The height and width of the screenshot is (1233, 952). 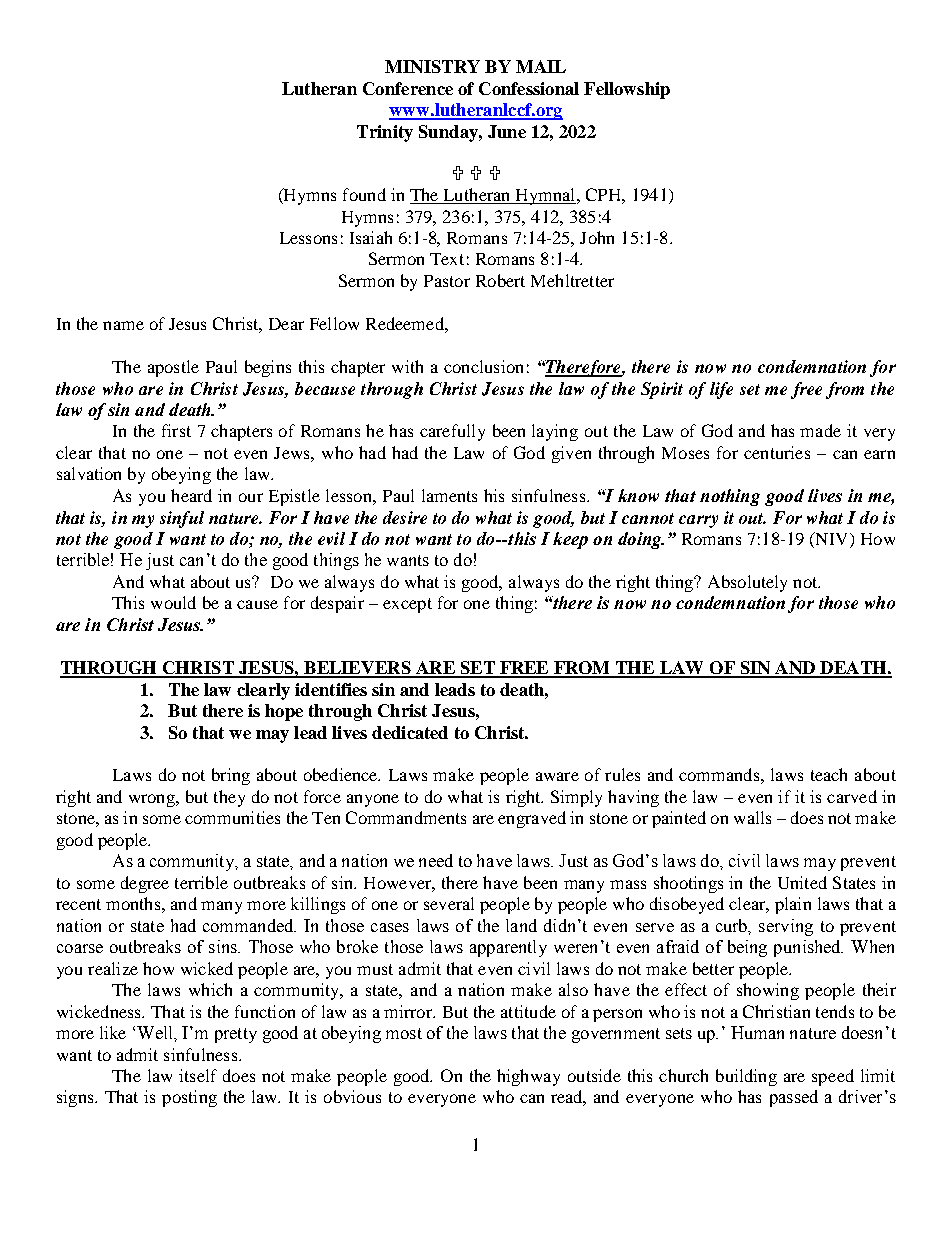 What do you see at coordinates (173, 602) in the screenshot?
I see `would` at bounding box center [173, 602].
